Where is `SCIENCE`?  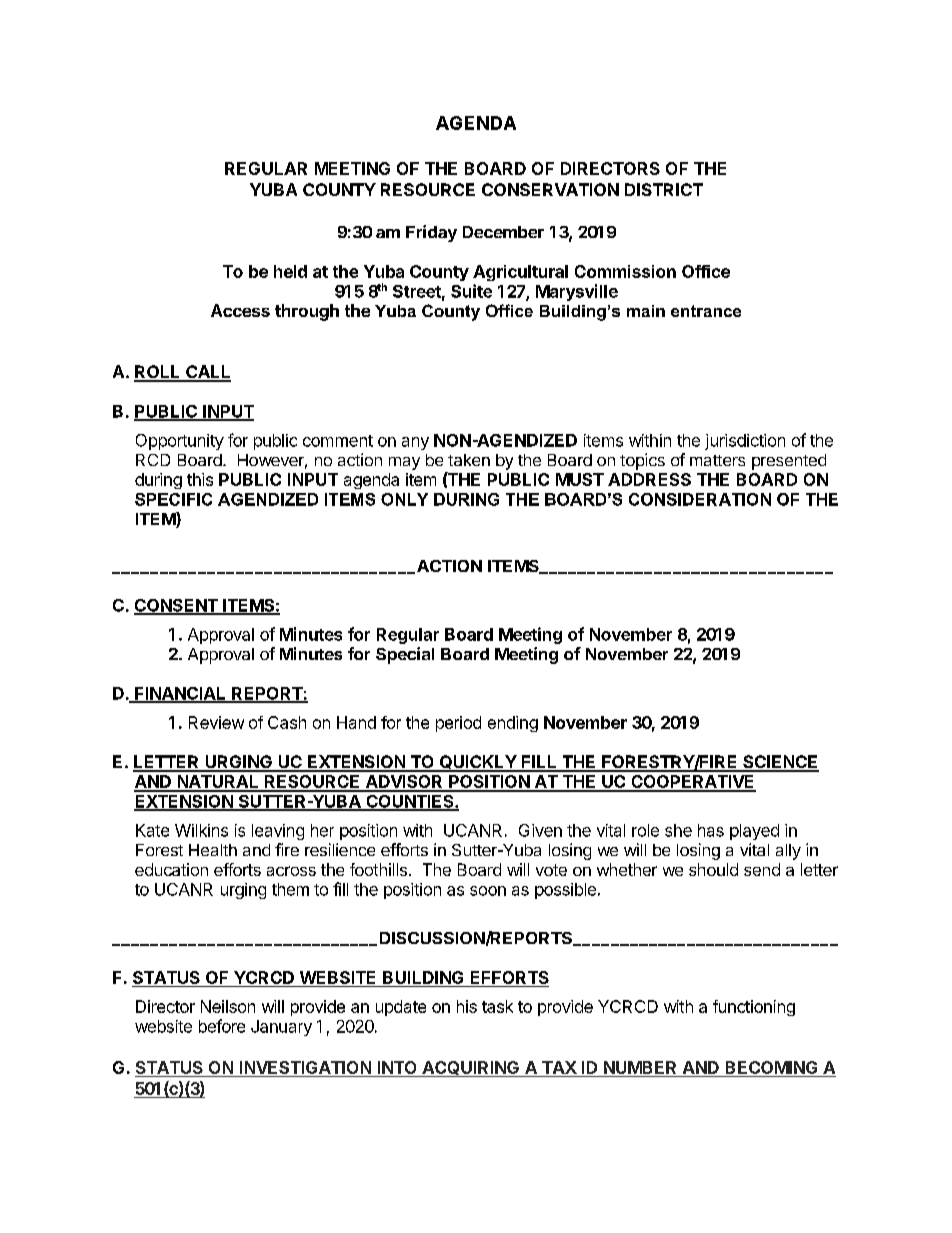 SCIENCE is located at coordinates (780, 763).
